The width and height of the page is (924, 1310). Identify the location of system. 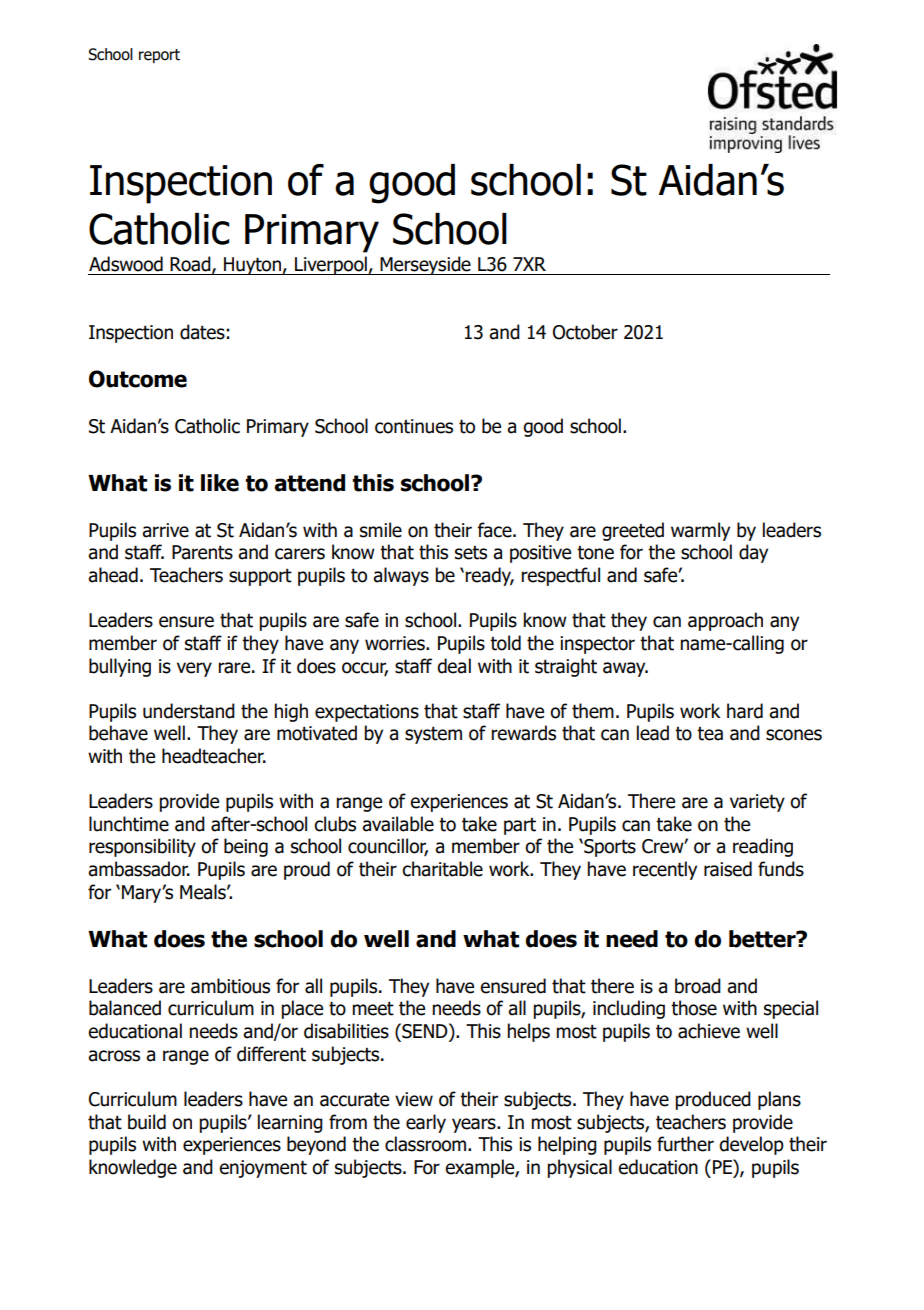
(433, 735).
